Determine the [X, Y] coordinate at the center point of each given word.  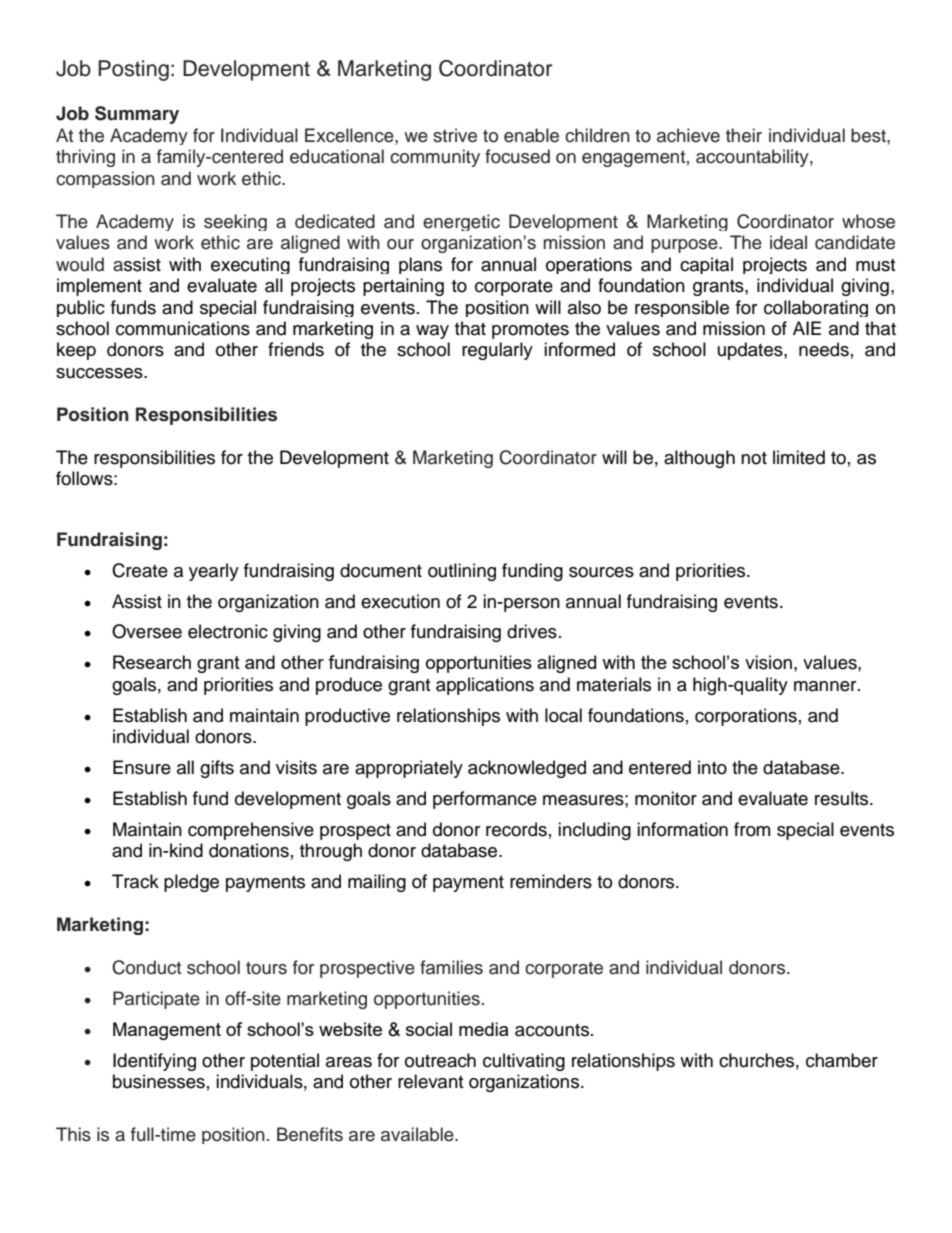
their [744, 135]
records [516, 829]
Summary [137, 115]
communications [183, 328]
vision [768, 662]
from [752, 829]
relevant [430, 1081]
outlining [462, 572]
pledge [191, 883]
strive [455, 135]
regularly [497, 351]
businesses [159, 1081]
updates [751, 351]
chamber [842, 1060]
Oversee [147, 631]
